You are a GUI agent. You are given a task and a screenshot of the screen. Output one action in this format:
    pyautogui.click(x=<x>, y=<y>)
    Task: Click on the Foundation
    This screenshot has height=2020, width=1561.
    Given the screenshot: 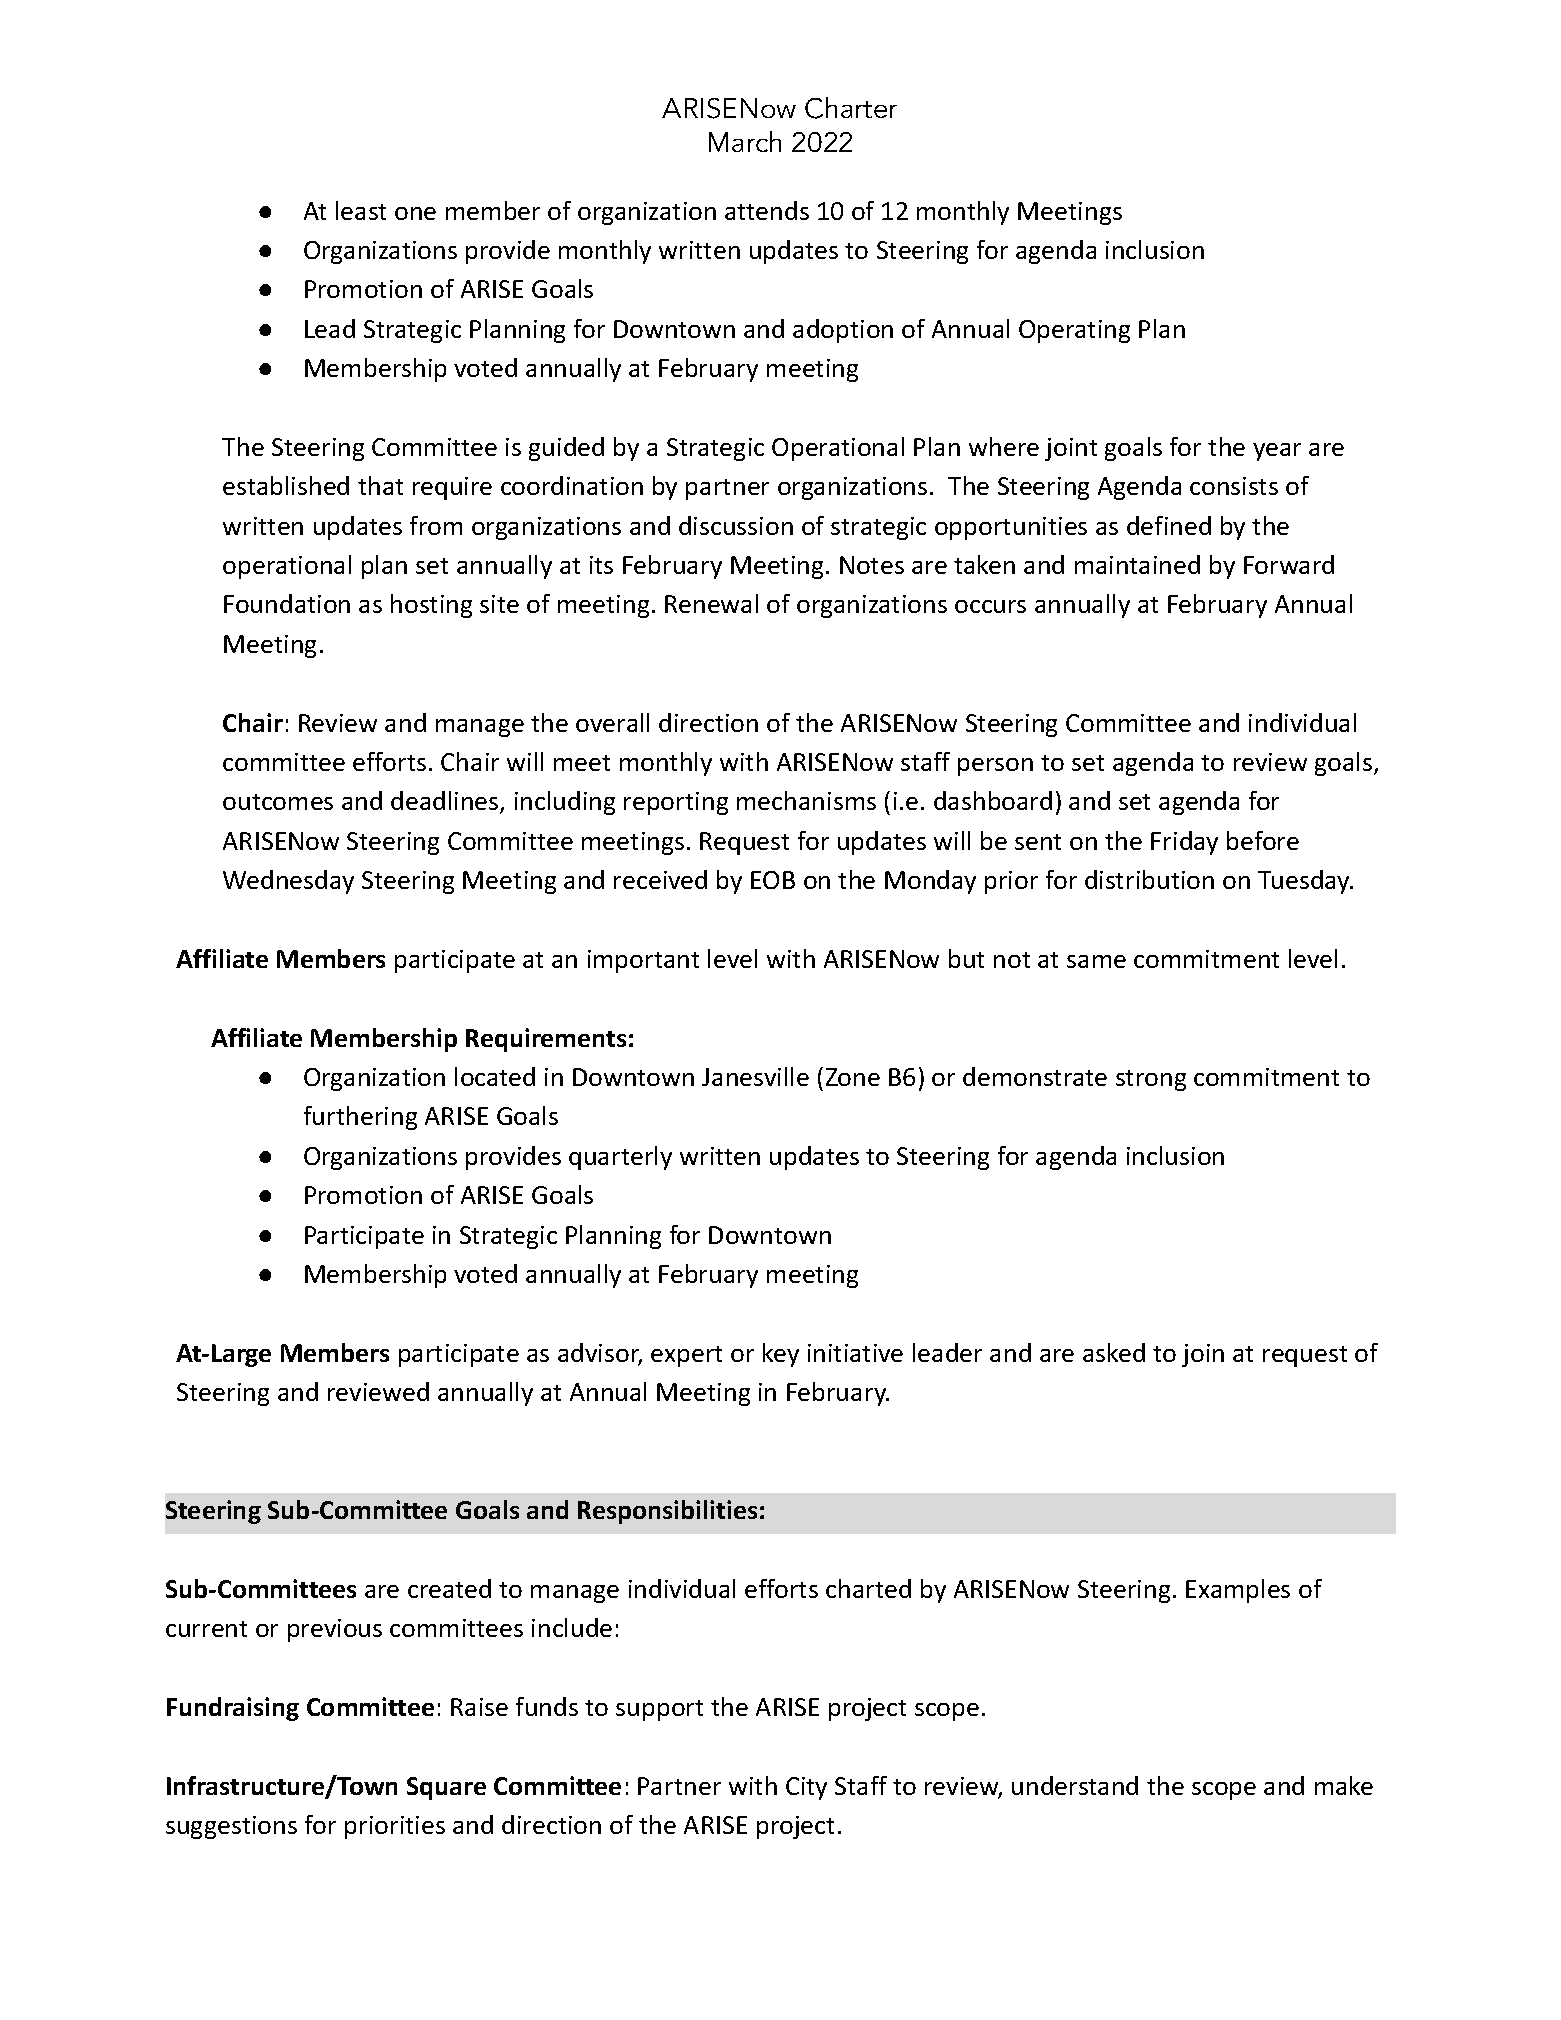 What is the action you would take?
    pyautogui.click(x=287, y=603)
